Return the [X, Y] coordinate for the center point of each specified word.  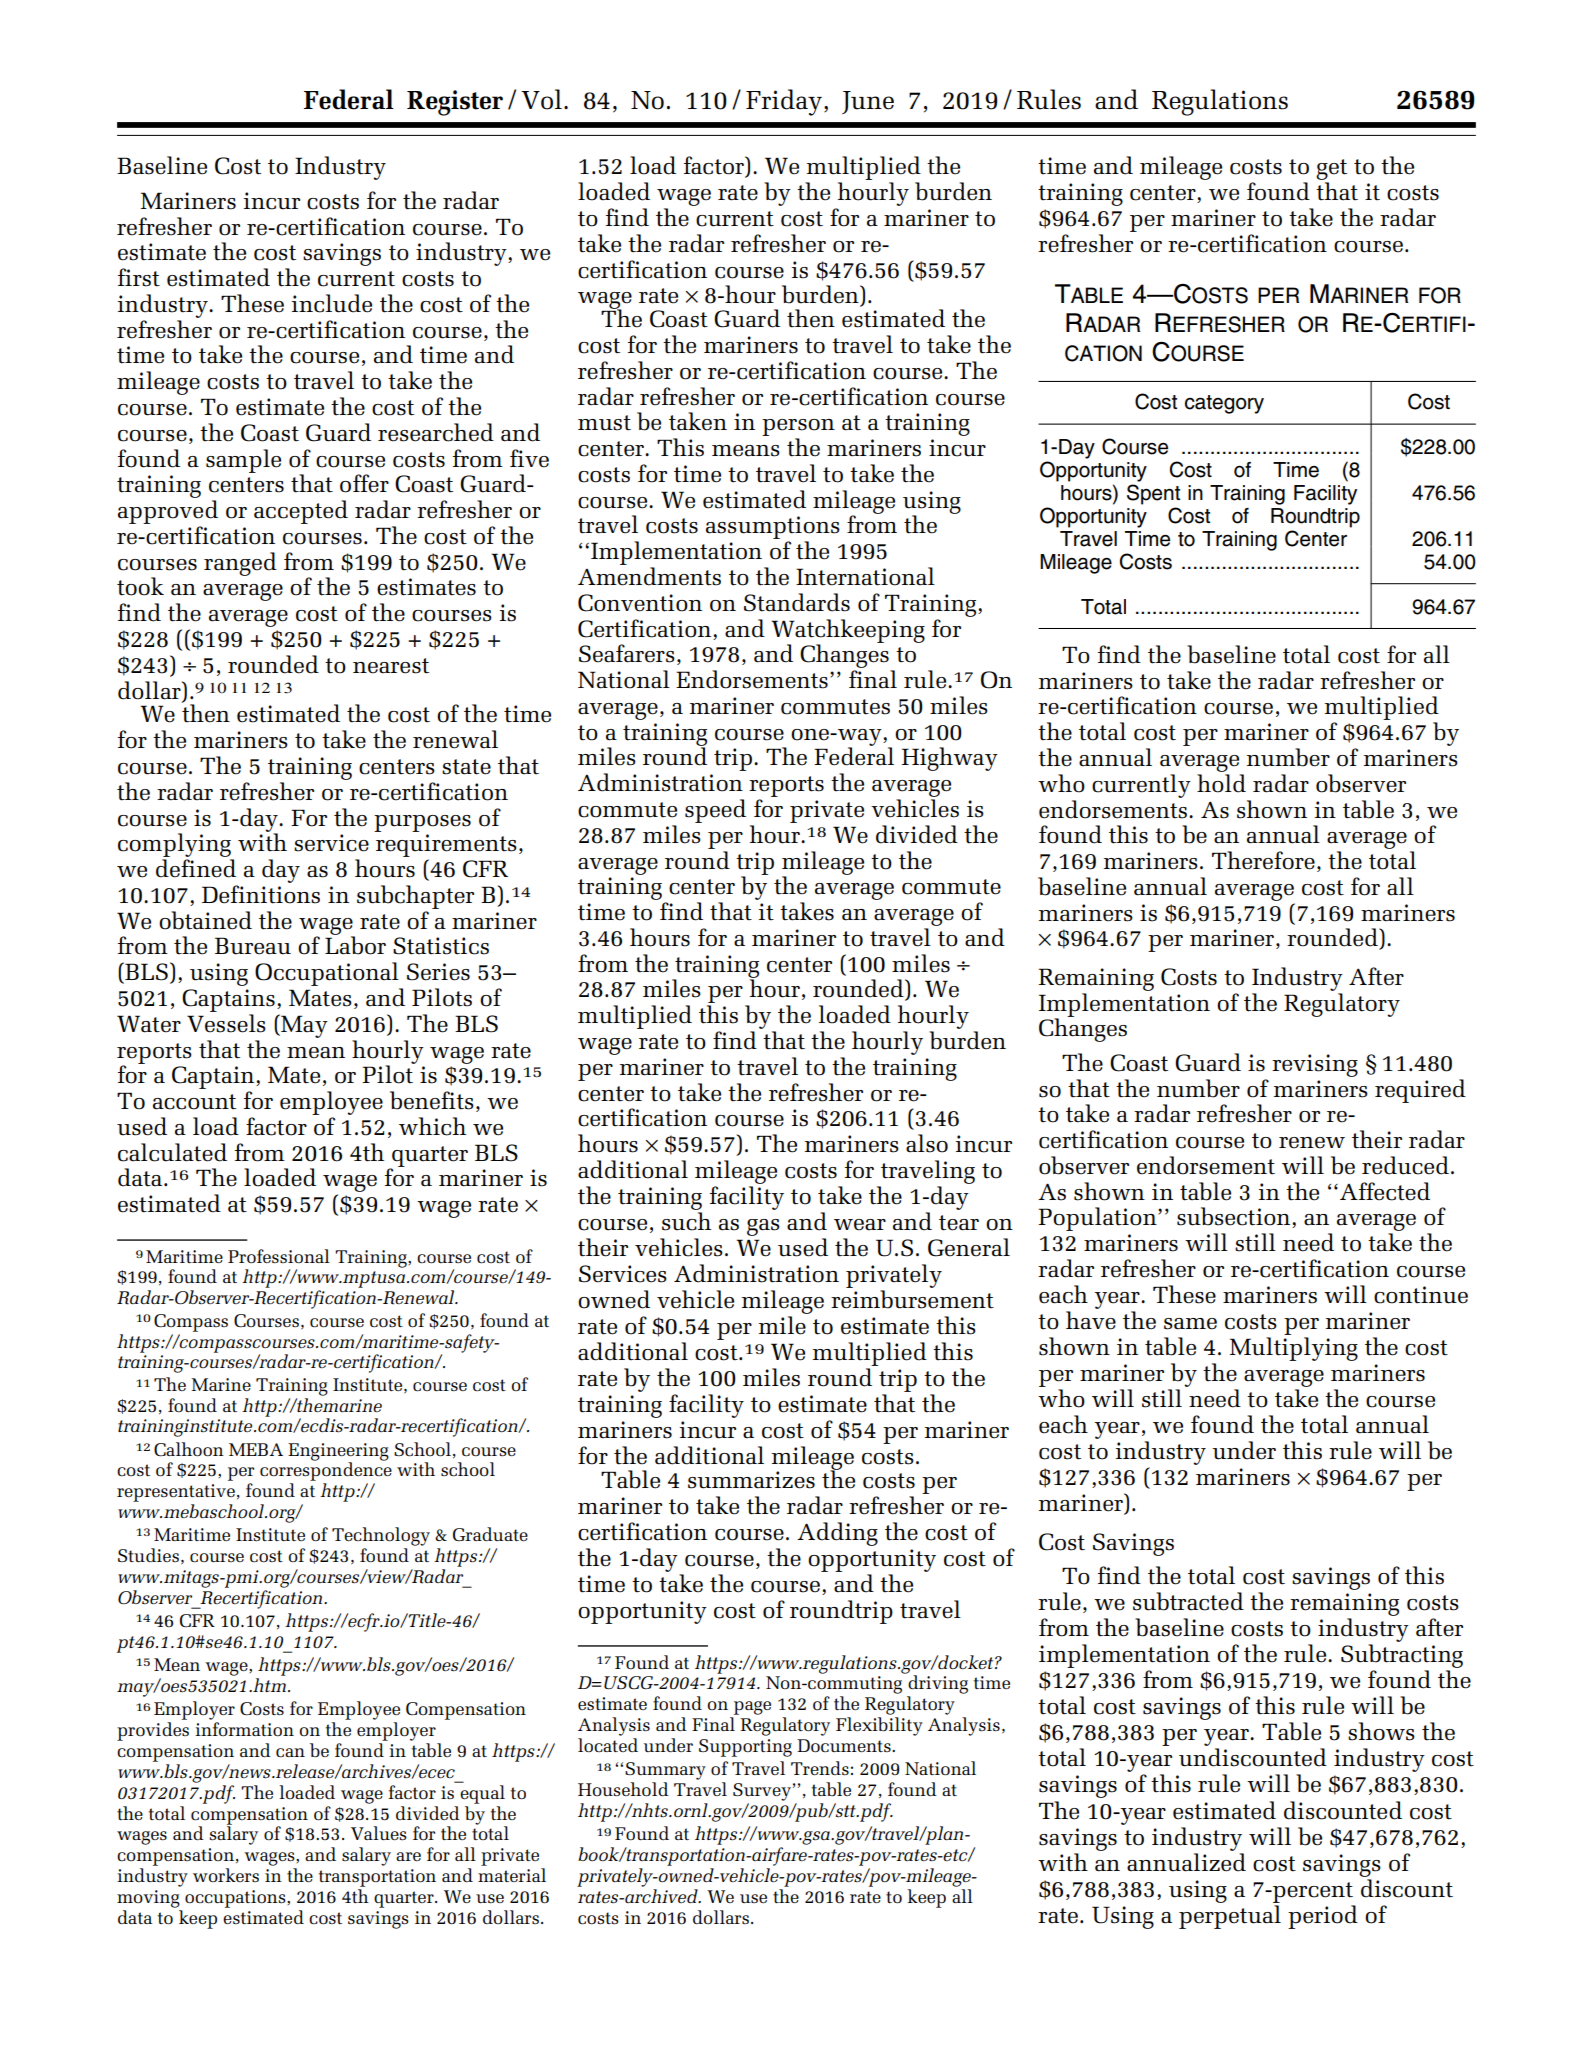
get [1331, 171]
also [927, 1143]
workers [226, 1875]
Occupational [328, 975]
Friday [784, 102]
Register [455, 103]
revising [1315, 1065]
